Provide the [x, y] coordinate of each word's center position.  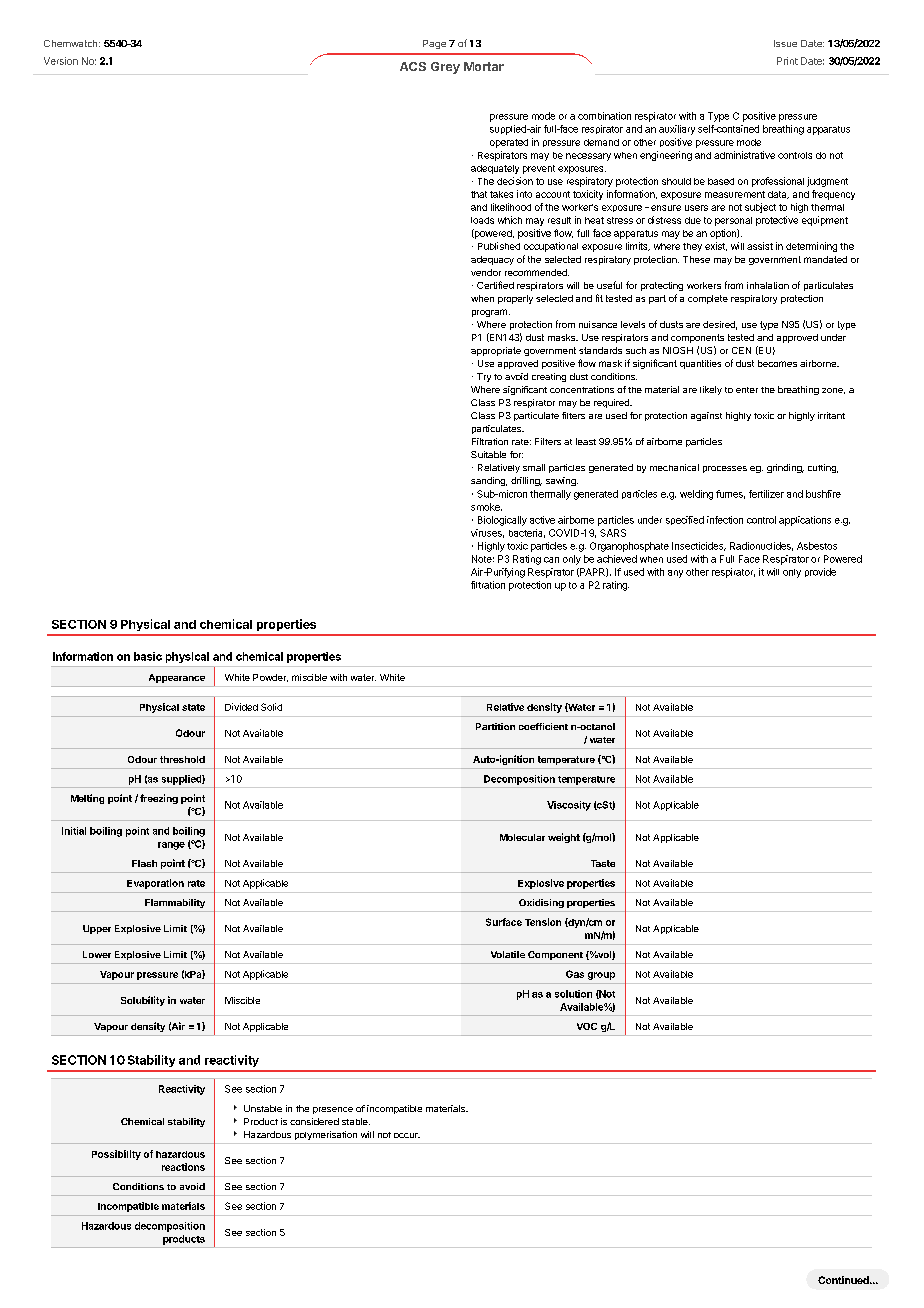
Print [787, 61]
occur [407, 1135]
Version [61, 61]
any [675, 574]
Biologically [502, 521]
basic [148, 656]
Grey [445, 68]
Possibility [116, 1155]
